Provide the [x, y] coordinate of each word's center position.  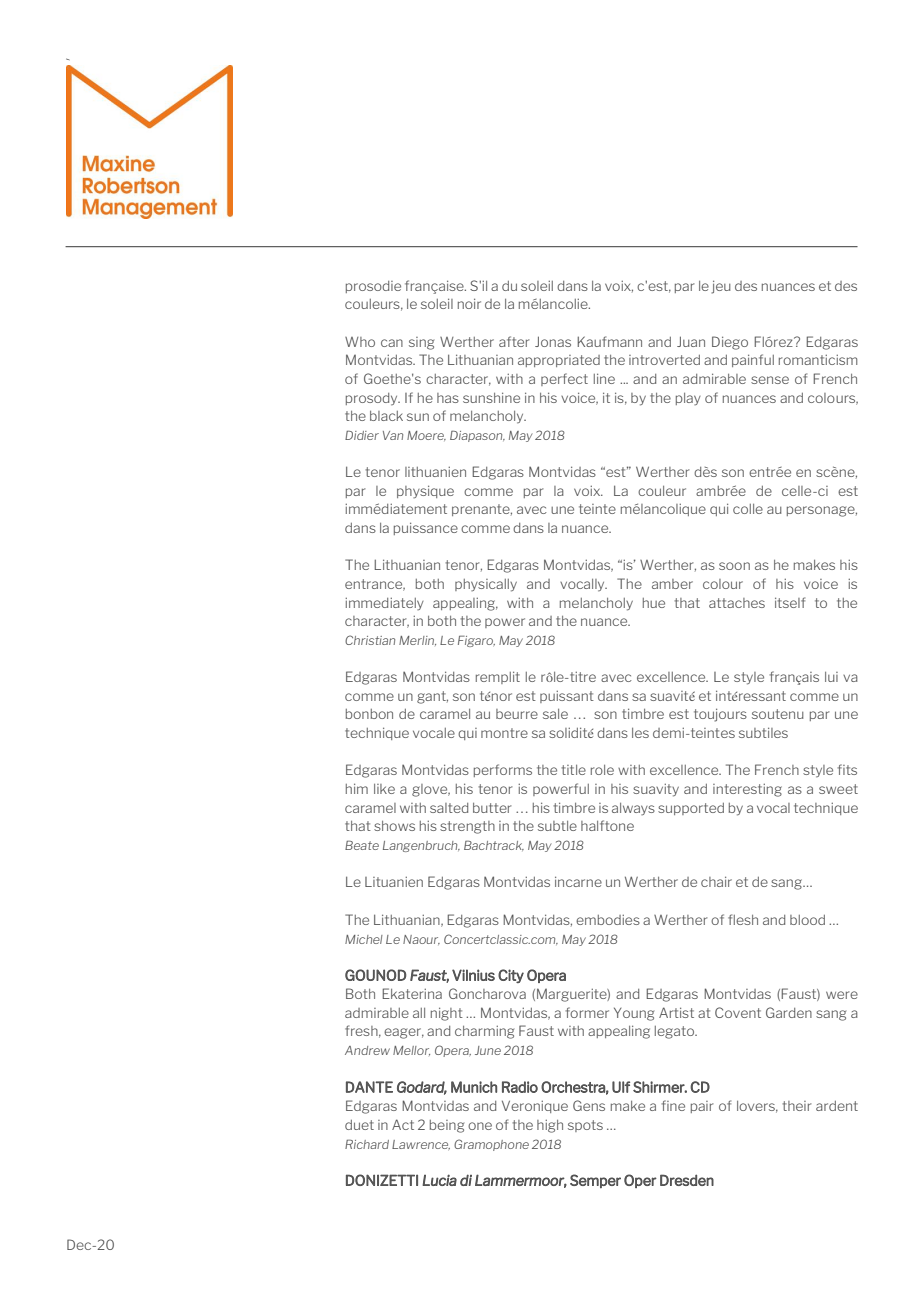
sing [421, 343]
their [797, 1106]
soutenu [778, 714]
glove [431, 790]
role [602, 770]
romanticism [818, 360]
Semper [595, 1181]
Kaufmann [609, 341]
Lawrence [421, 1145]
